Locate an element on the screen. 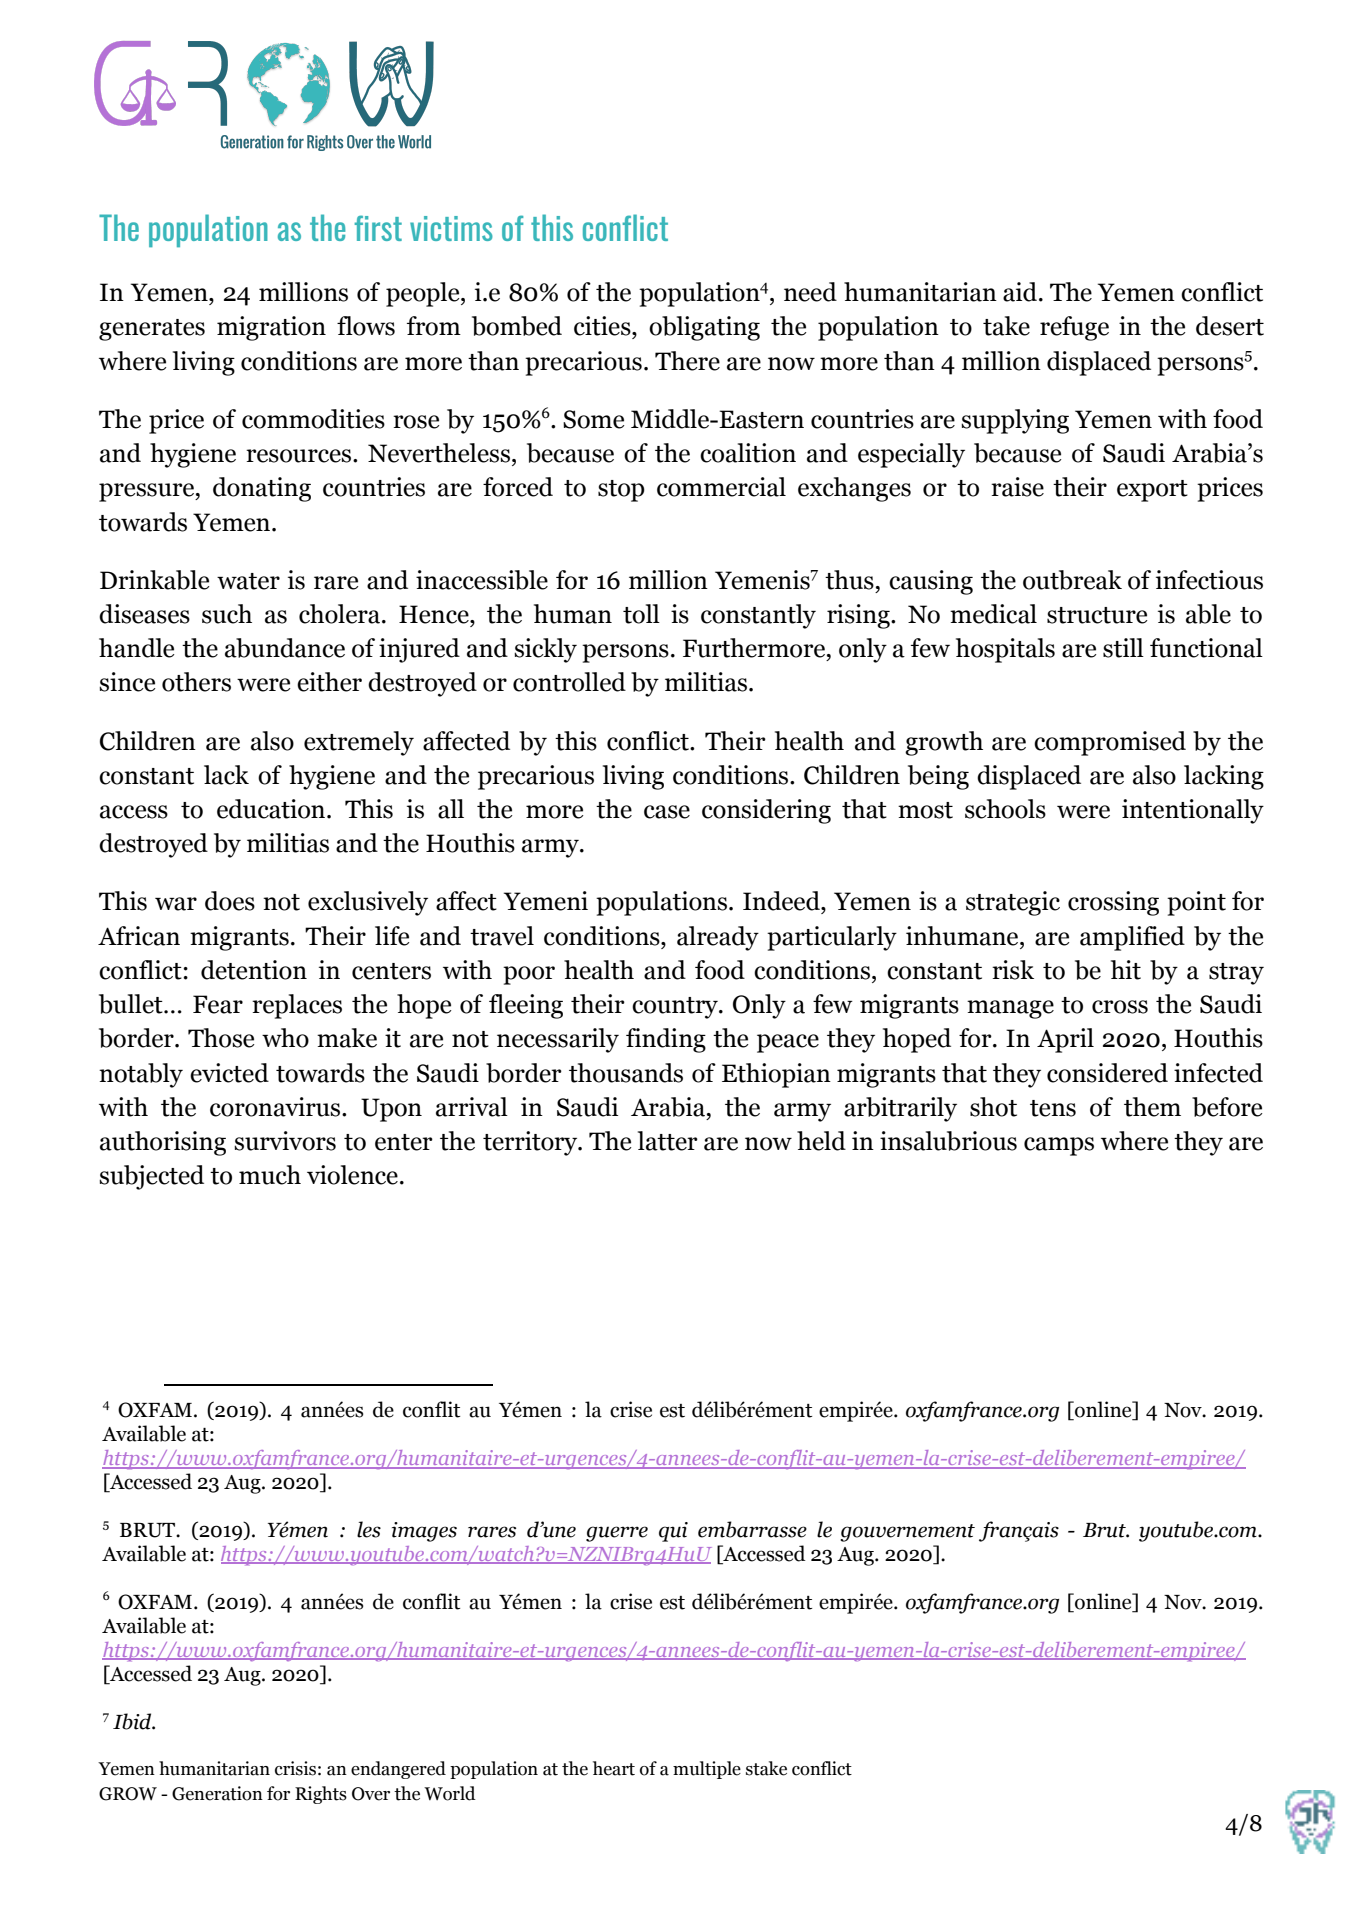 Image resolution: width=1359 pixels, height=1922 pixels. heart is located at coordinates (614, 1768).
